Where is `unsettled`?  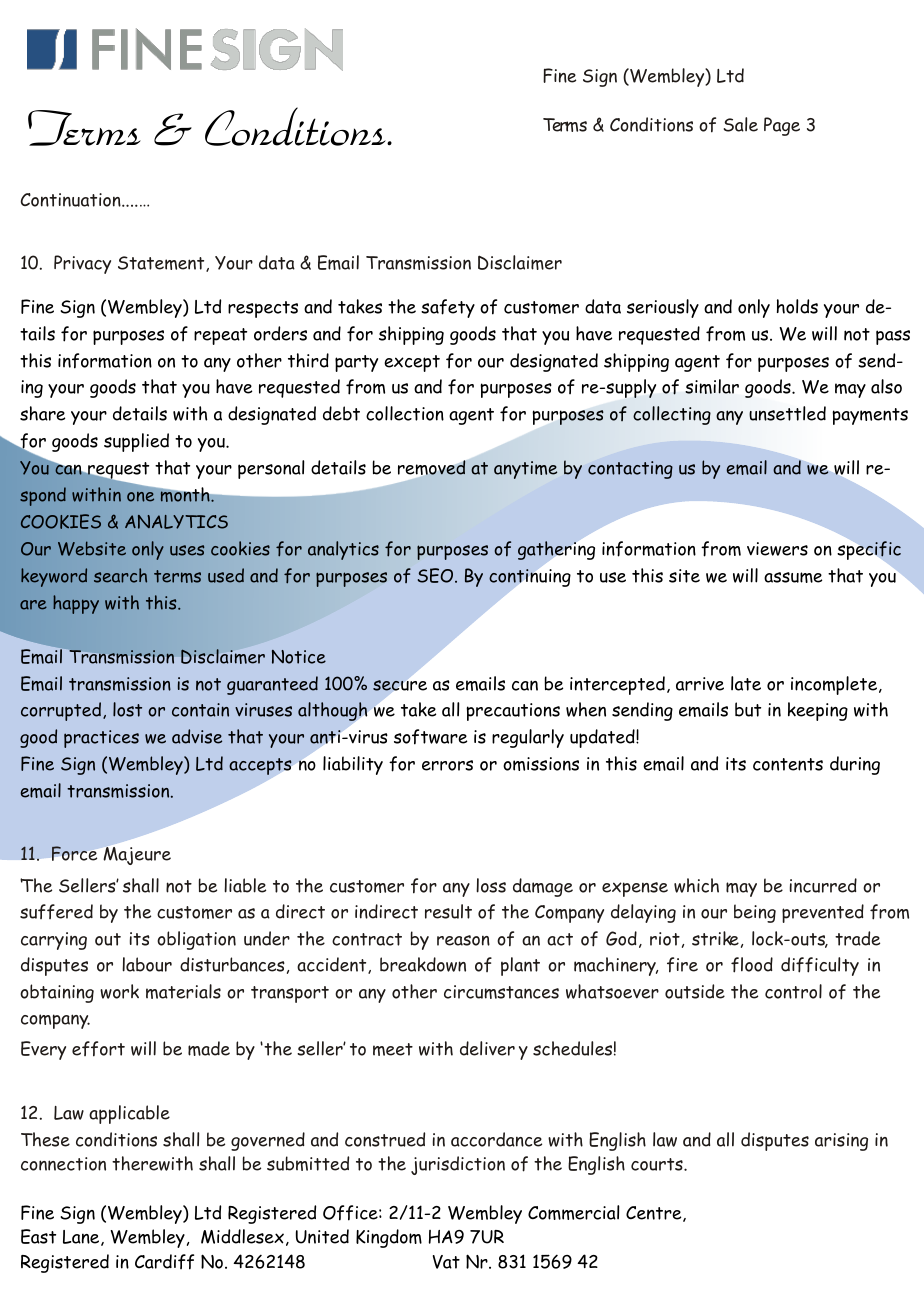
unsettled is located at coordinates (787, 413).
